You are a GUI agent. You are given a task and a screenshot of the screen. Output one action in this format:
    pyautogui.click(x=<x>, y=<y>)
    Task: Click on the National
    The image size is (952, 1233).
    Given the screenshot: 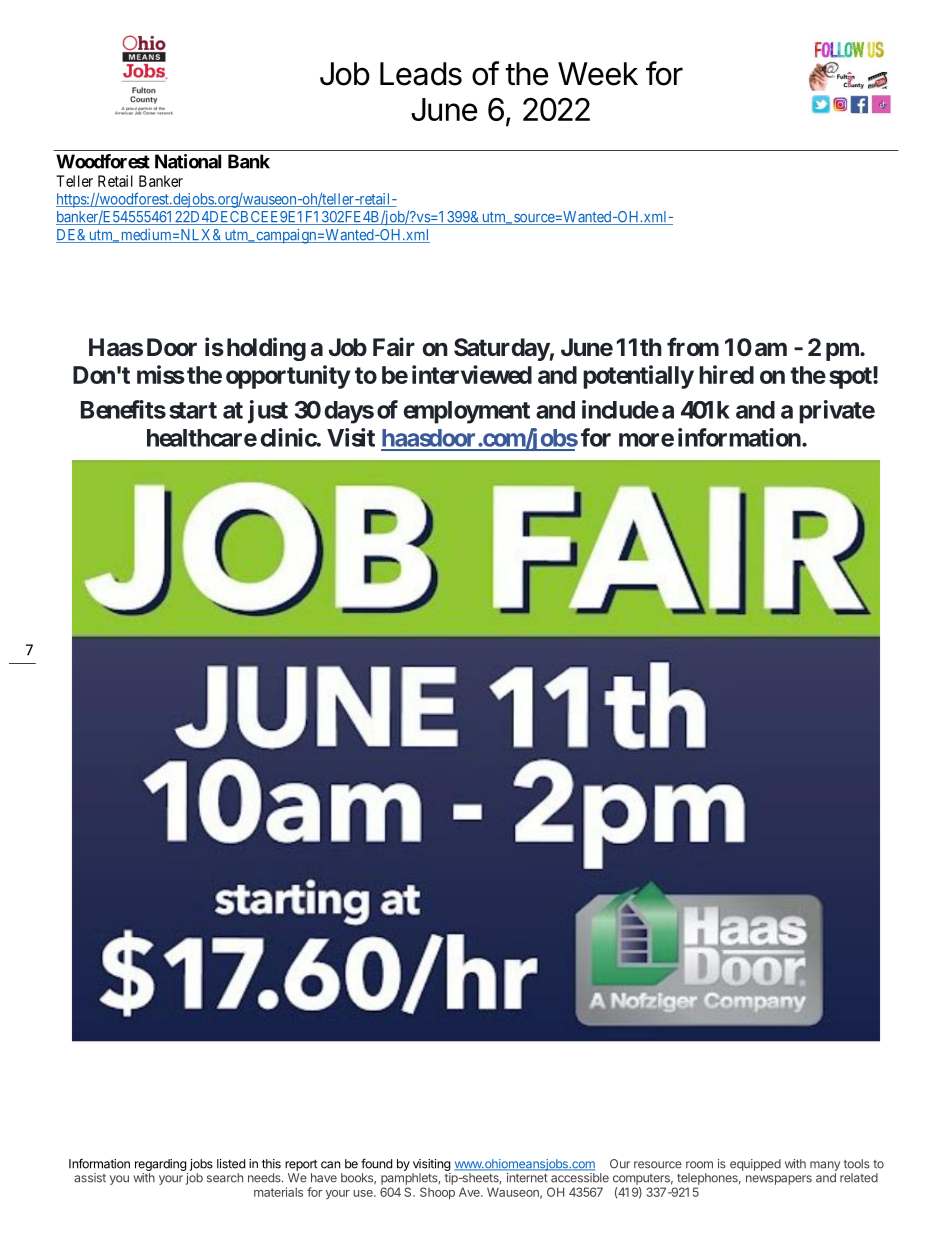 What is the action you would take?
    pyautogui.click(x=188, y=161)
